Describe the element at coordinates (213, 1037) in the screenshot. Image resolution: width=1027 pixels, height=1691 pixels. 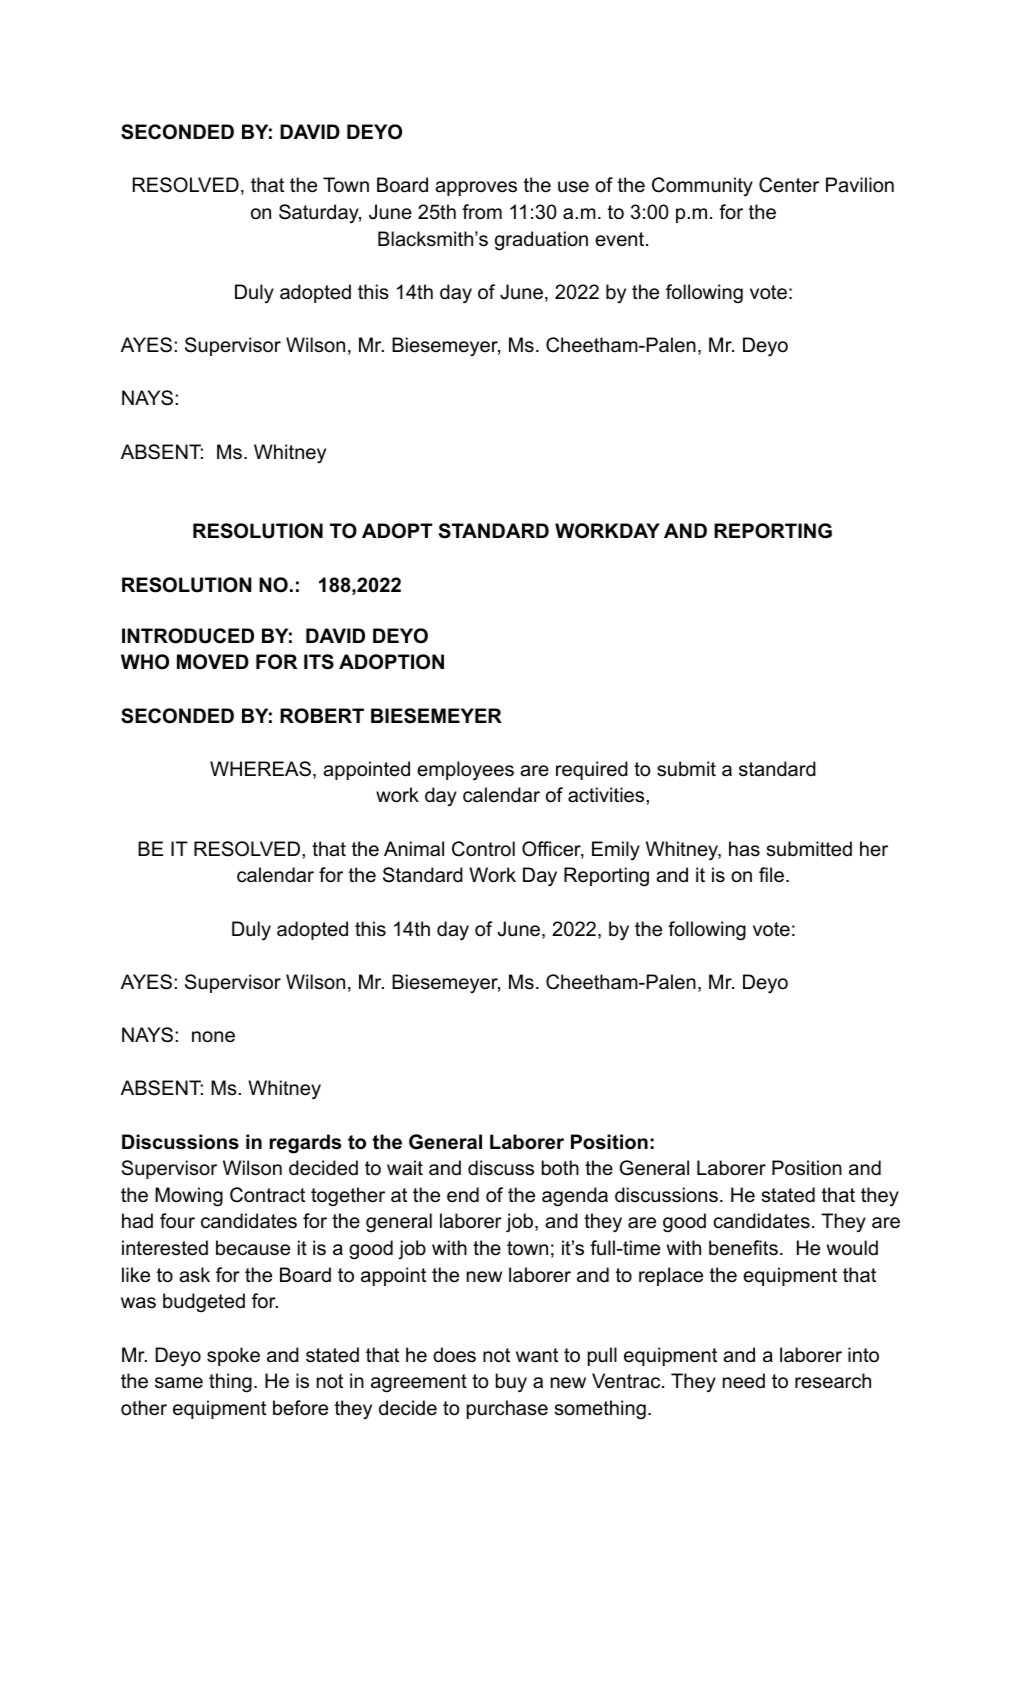
I see `none` at that location.
